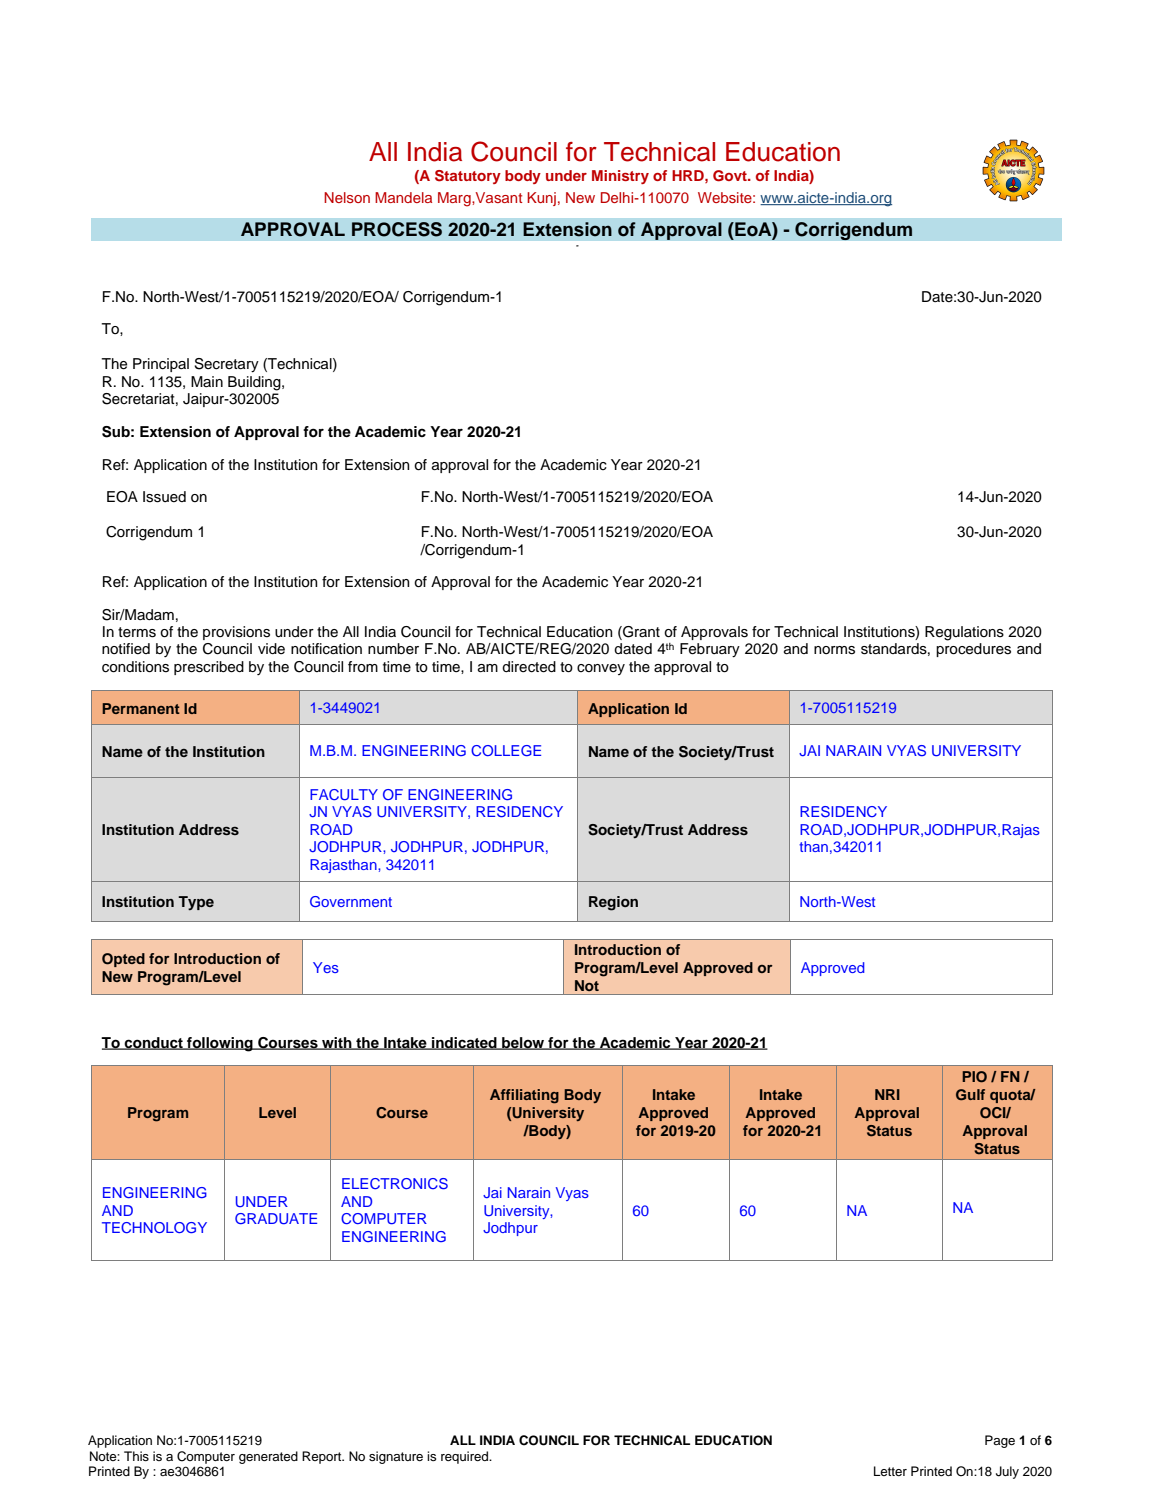 The image size is (1154, 1494). I want to click on Kunj, so click(541, 199).
